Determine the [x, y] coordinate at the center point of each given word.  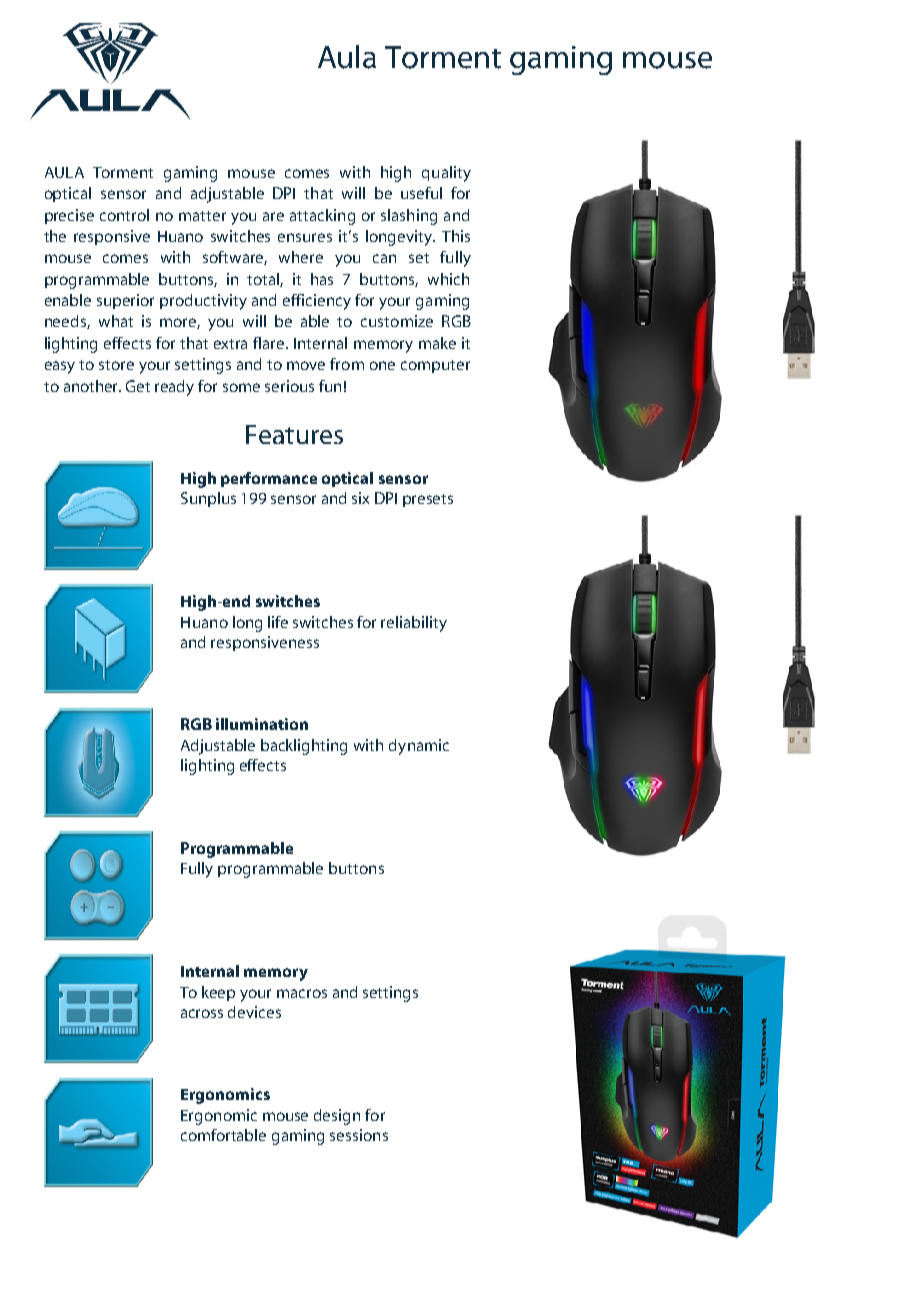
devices [254, 1012]
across [202, 1013]
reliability [414, 624]
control [124, 215]
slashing [409, 217]
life [278, 622]
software [235, 258]
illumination [262, 724]
